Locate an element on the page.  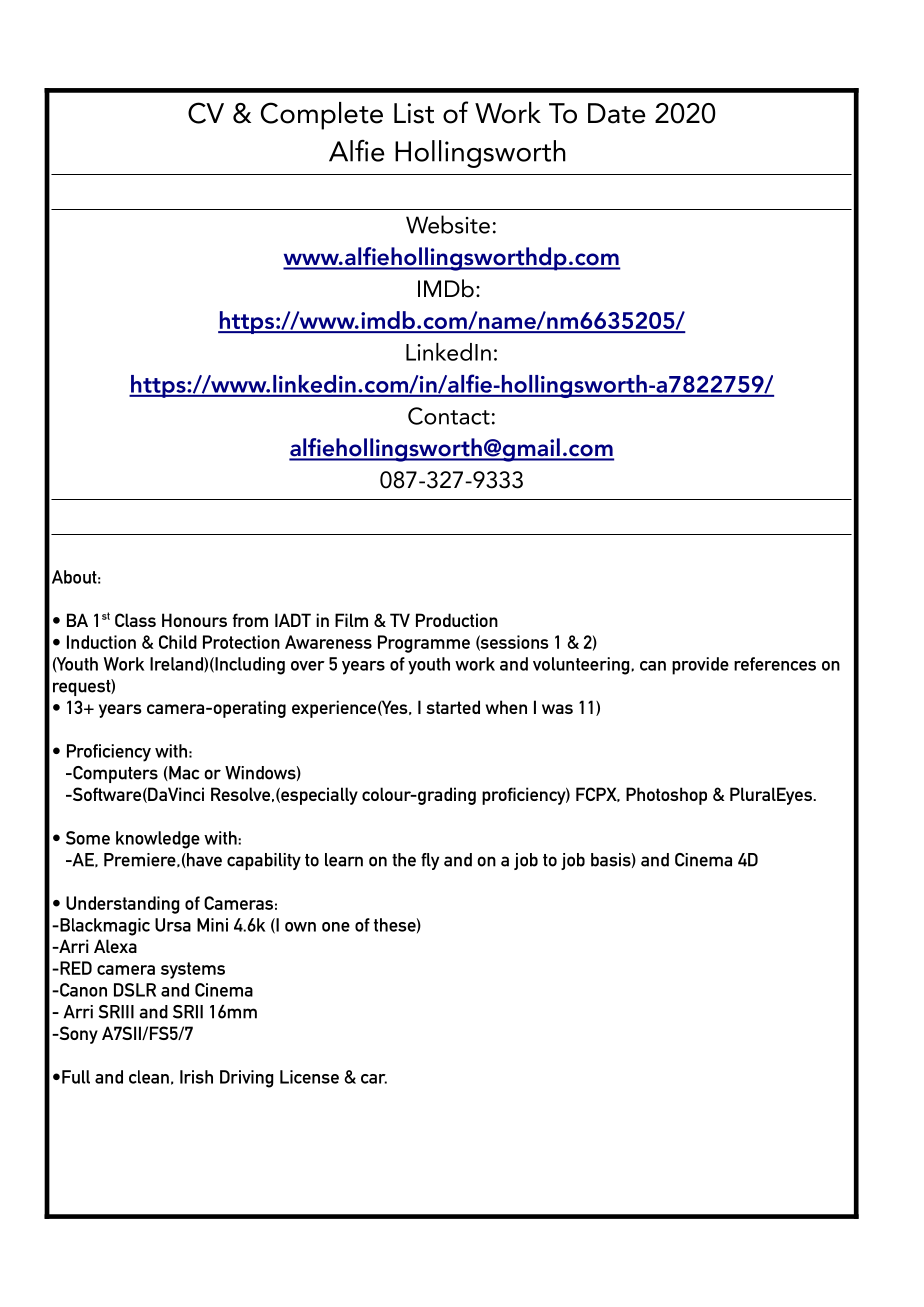
Class is located at coordinates (135, 620).
